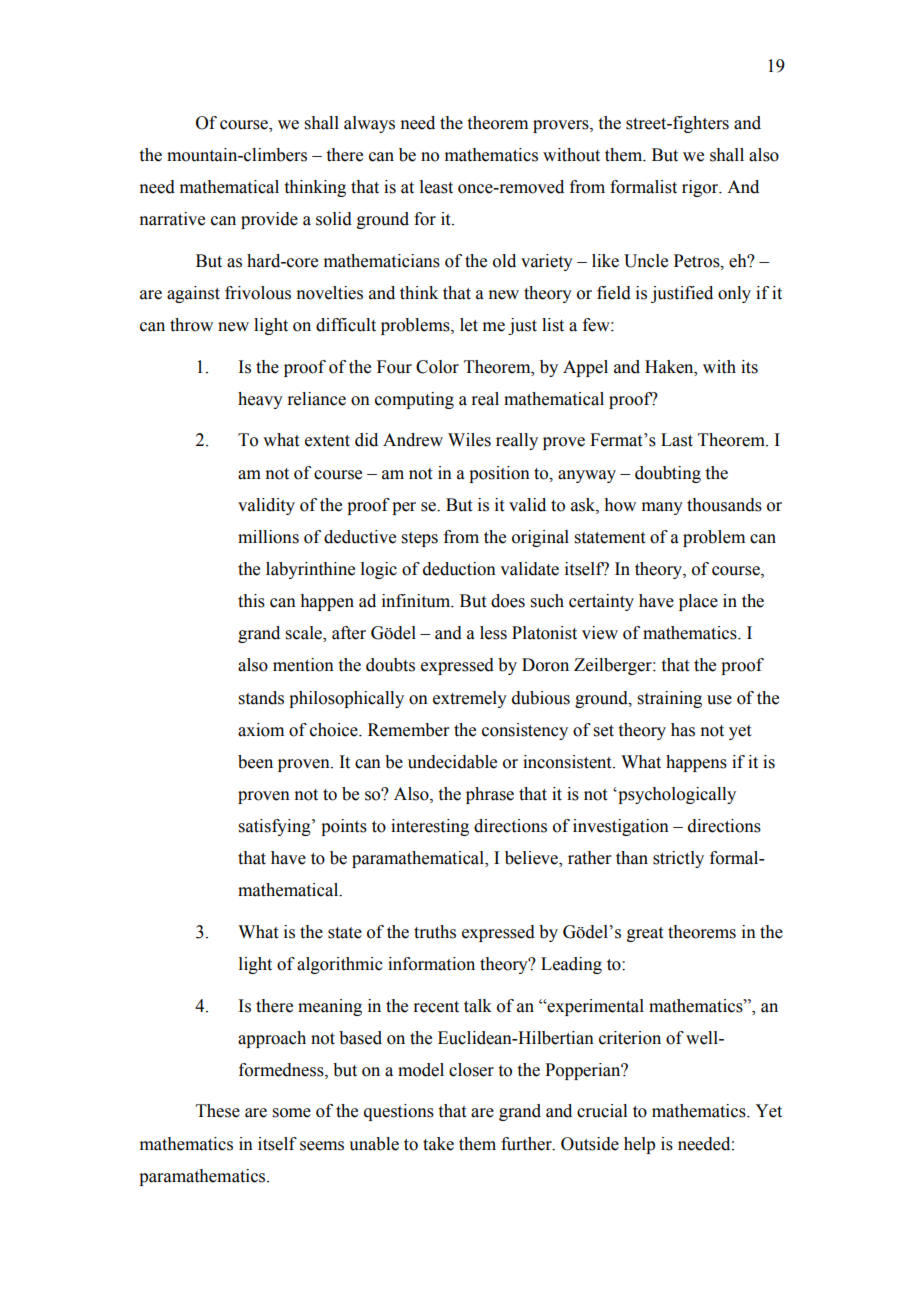  I want to click on rigor, so click(701, 188).
